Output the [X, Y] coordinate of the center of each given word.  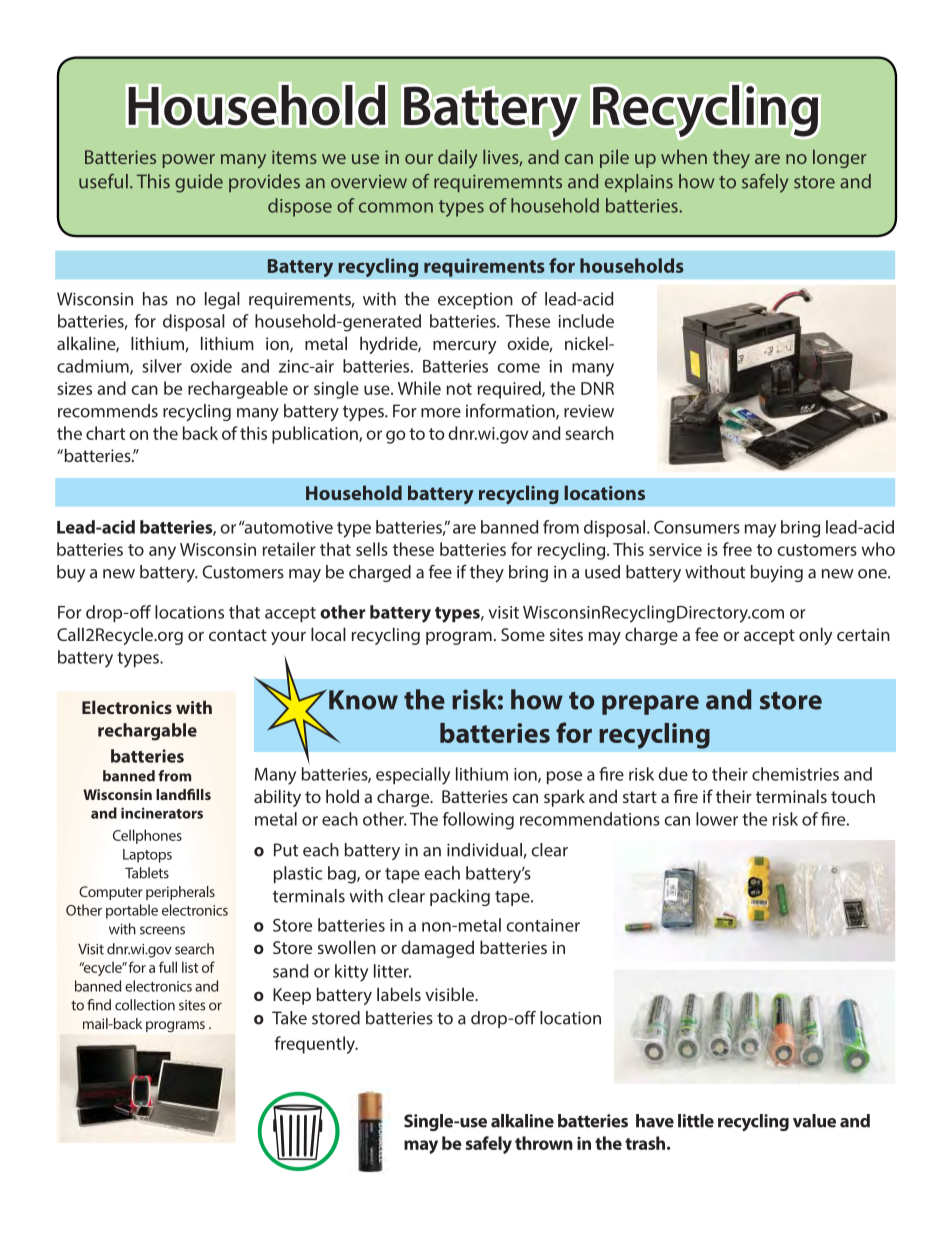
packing [460, 897]
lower [717, 819]
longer [839, 158]
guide [199, 183]
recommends [108, 411]
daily [458, 158]
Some [523, 634]
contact [238, 635]
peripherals [180, 893]
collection [145, 1005]
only [815, 636]
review [589, 411]
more [441, 413]
